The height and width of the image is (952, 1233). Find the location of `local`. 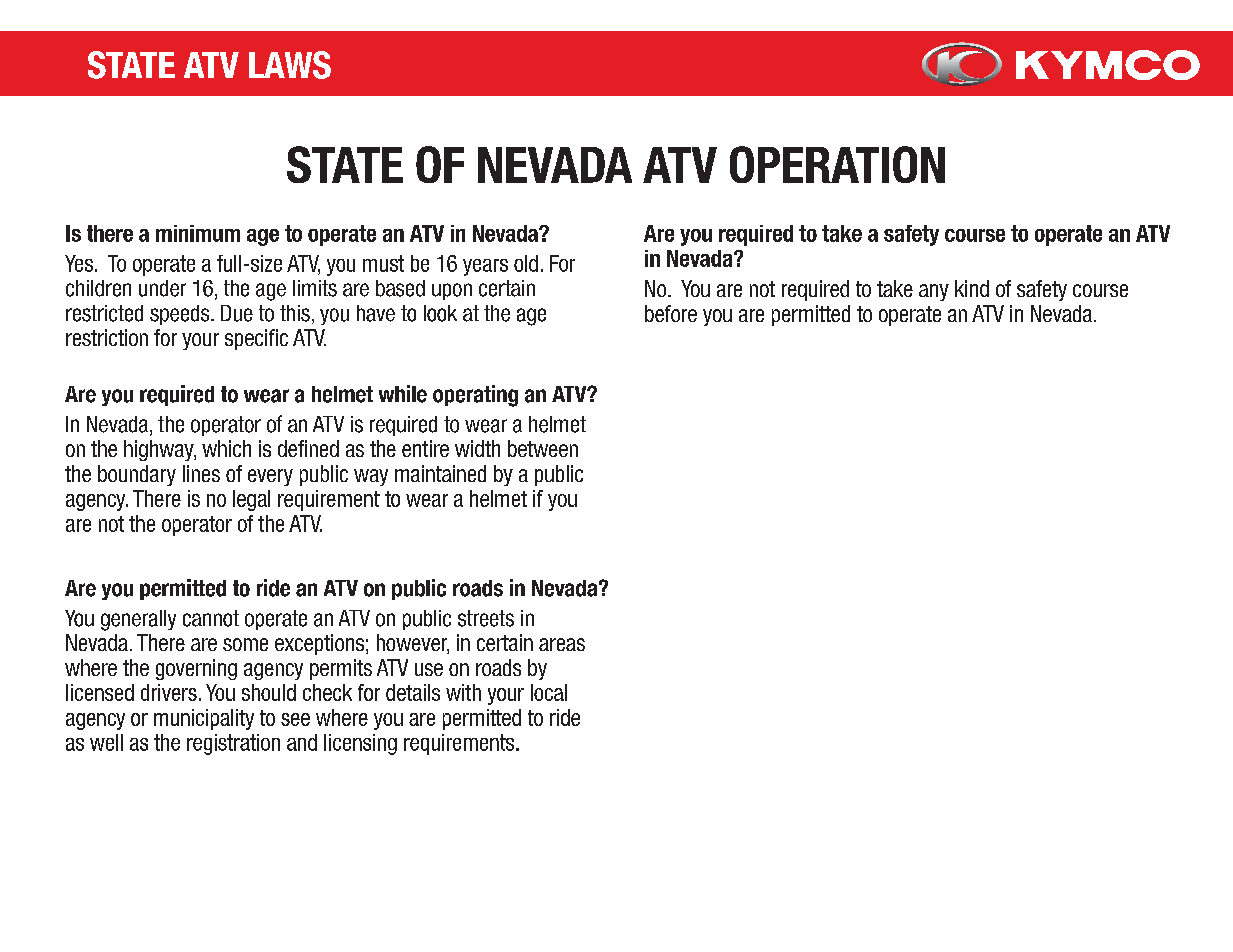

local is located at coordinates (549, 692).
